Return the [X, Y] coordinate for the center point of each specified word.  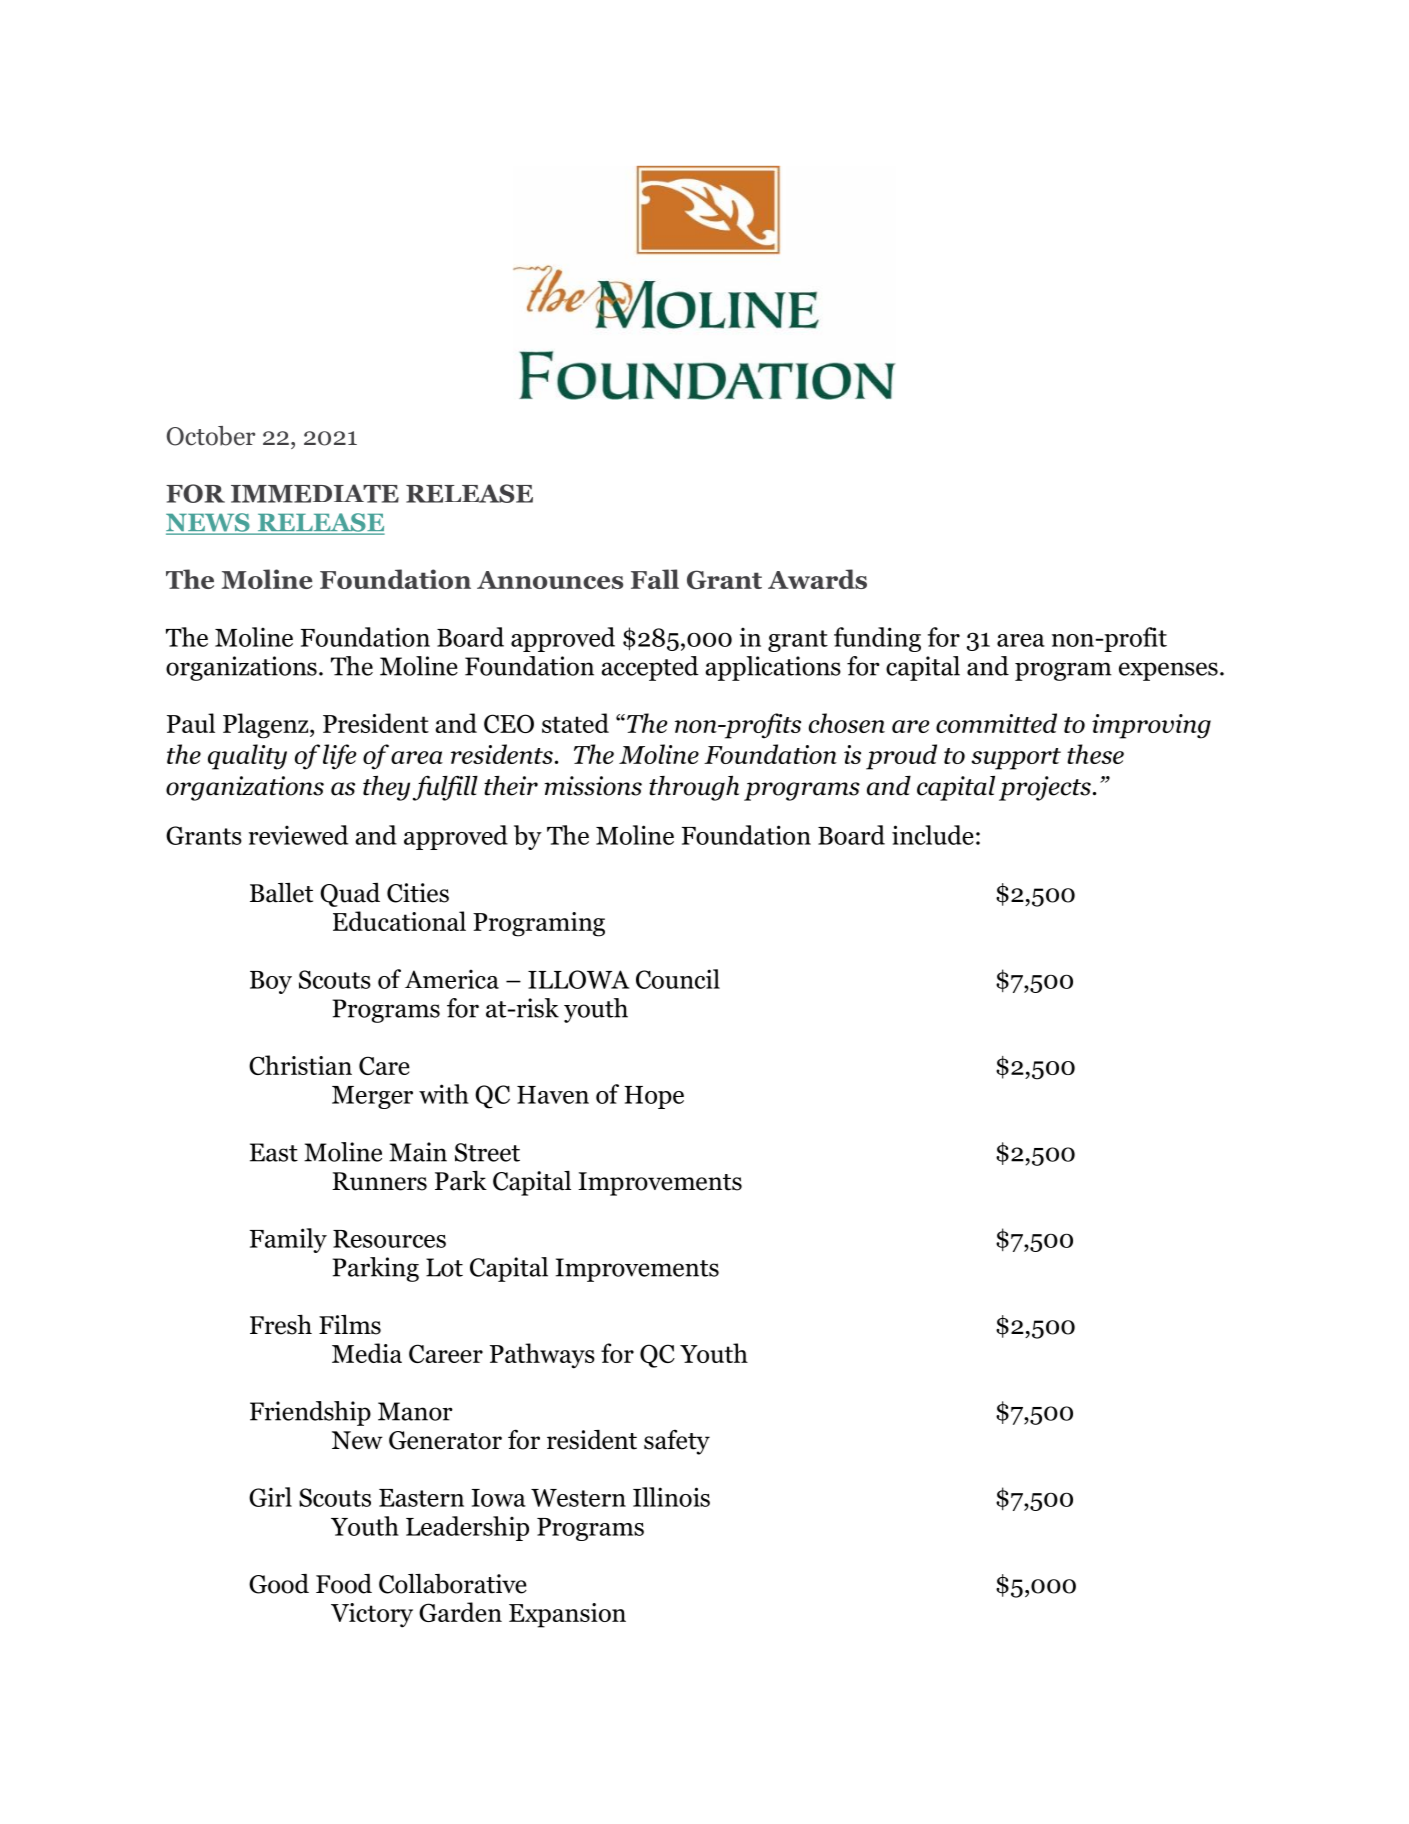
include [933, 835]
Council [678, 979]
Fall [655, 579]
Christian [300, 1065]
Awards [817, 579]
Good [279, 1584]
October [211, 436]
